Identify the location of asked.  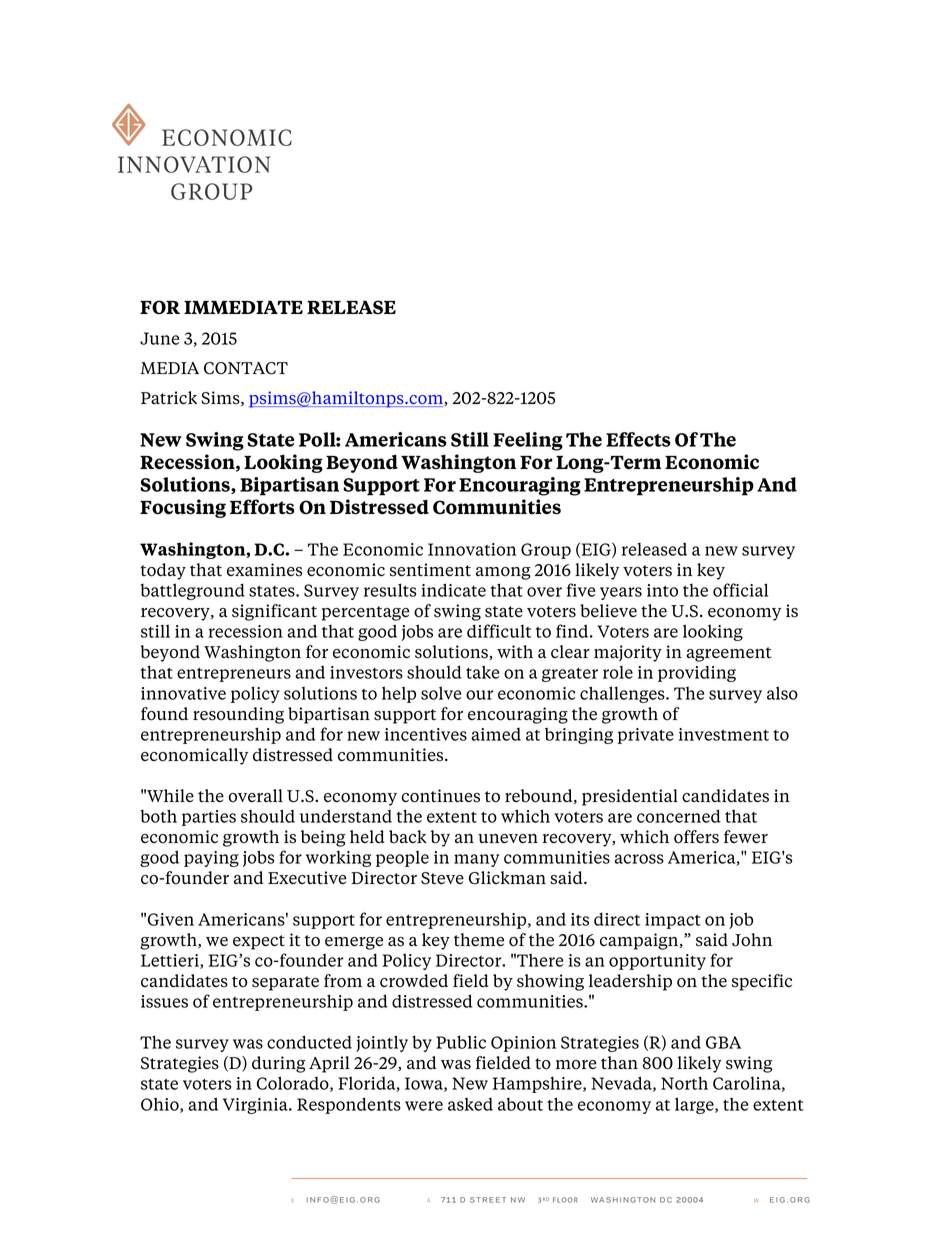
(470, 1104).
